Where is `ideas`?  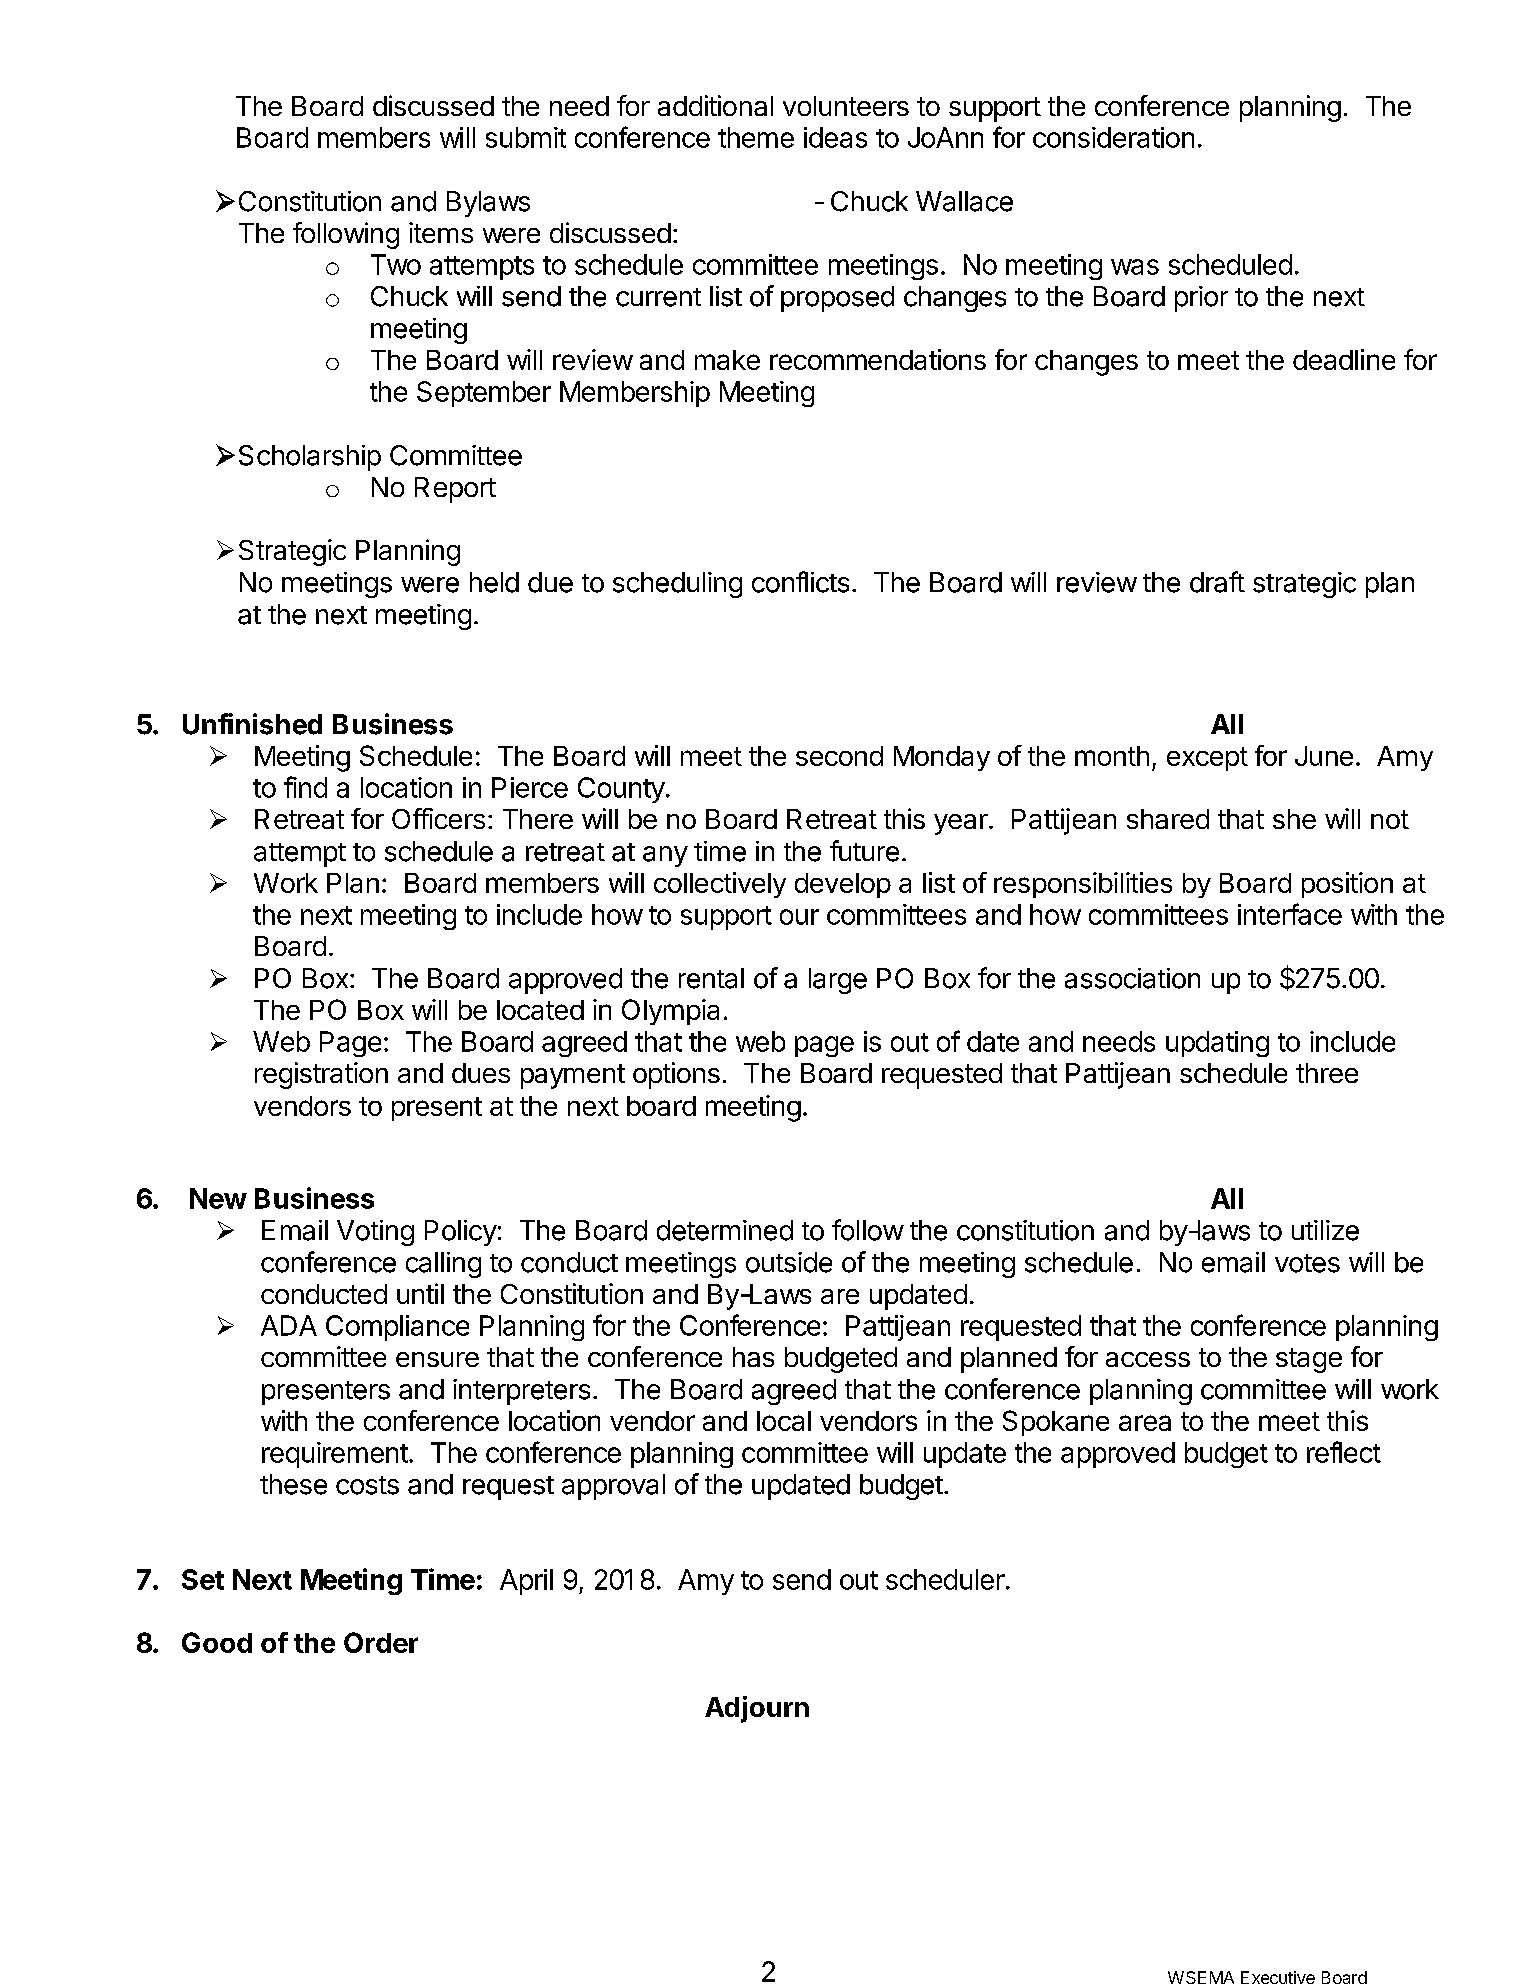
ideas is located at coordinates (835, 137).
